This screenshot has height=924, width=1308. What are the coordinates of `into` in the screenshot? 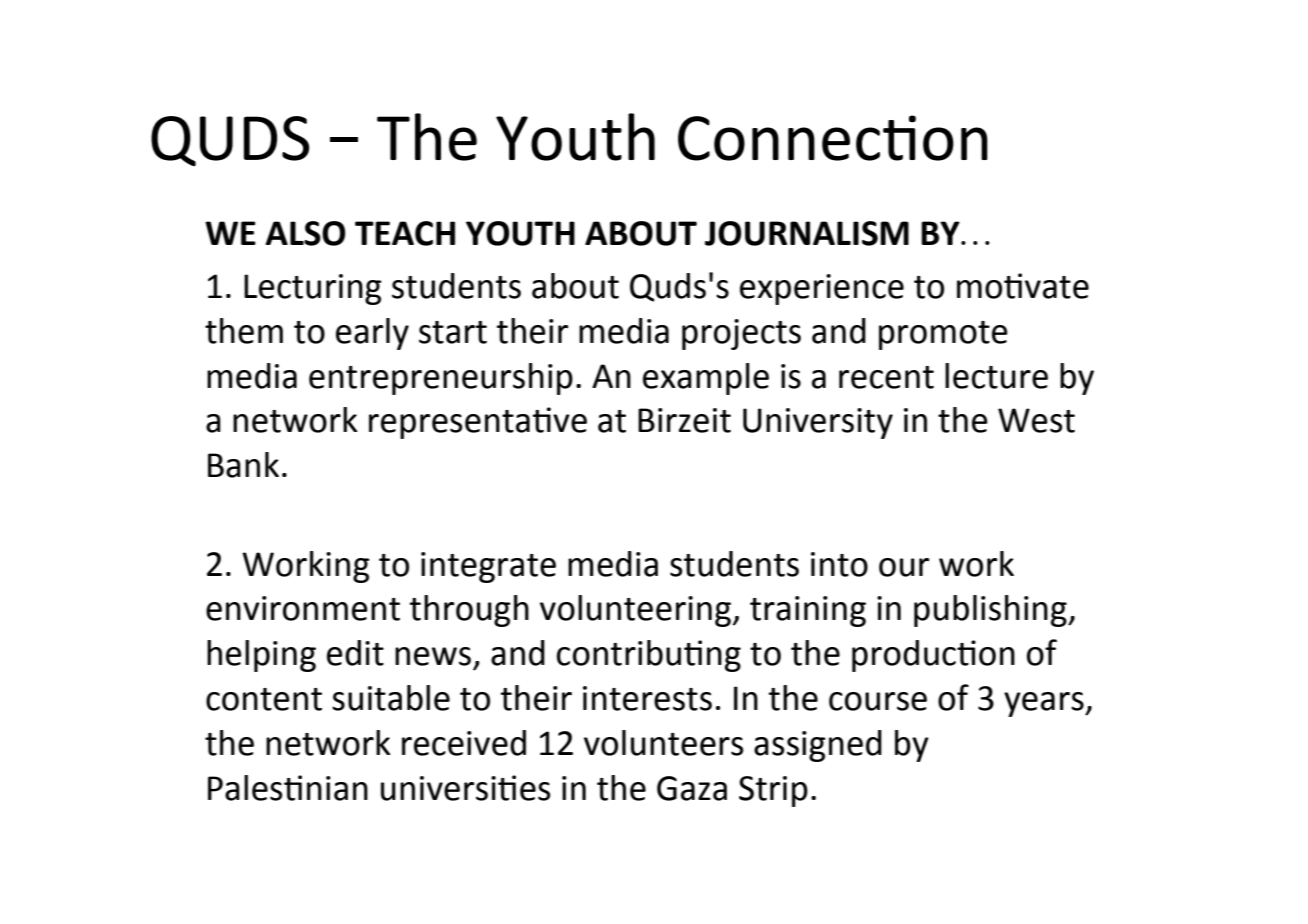 It's located at (839, 564).
